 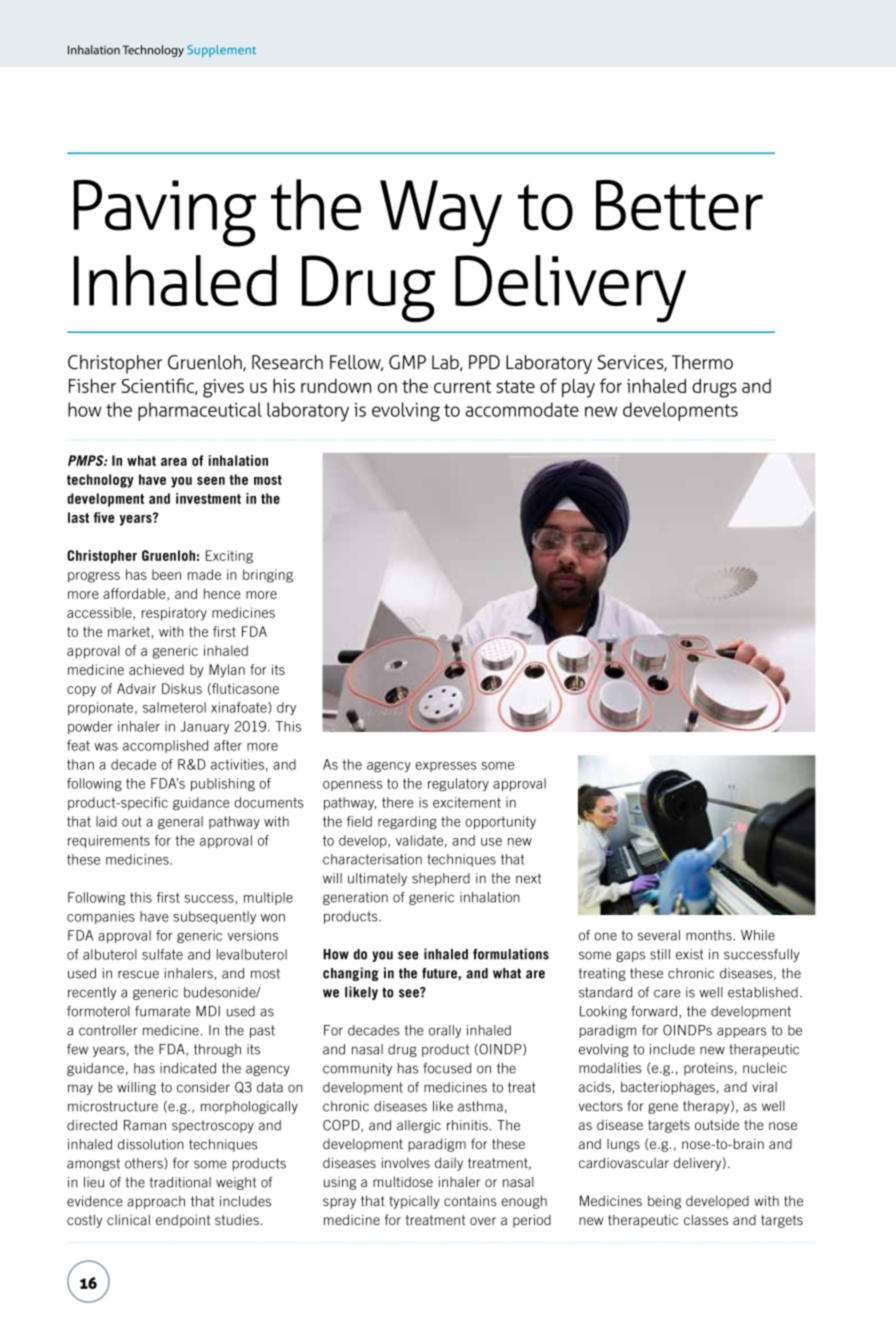 What do you see at coordinates (679, 205) in the screenshot?
I see `Better` at bounding box center [679, 205].
